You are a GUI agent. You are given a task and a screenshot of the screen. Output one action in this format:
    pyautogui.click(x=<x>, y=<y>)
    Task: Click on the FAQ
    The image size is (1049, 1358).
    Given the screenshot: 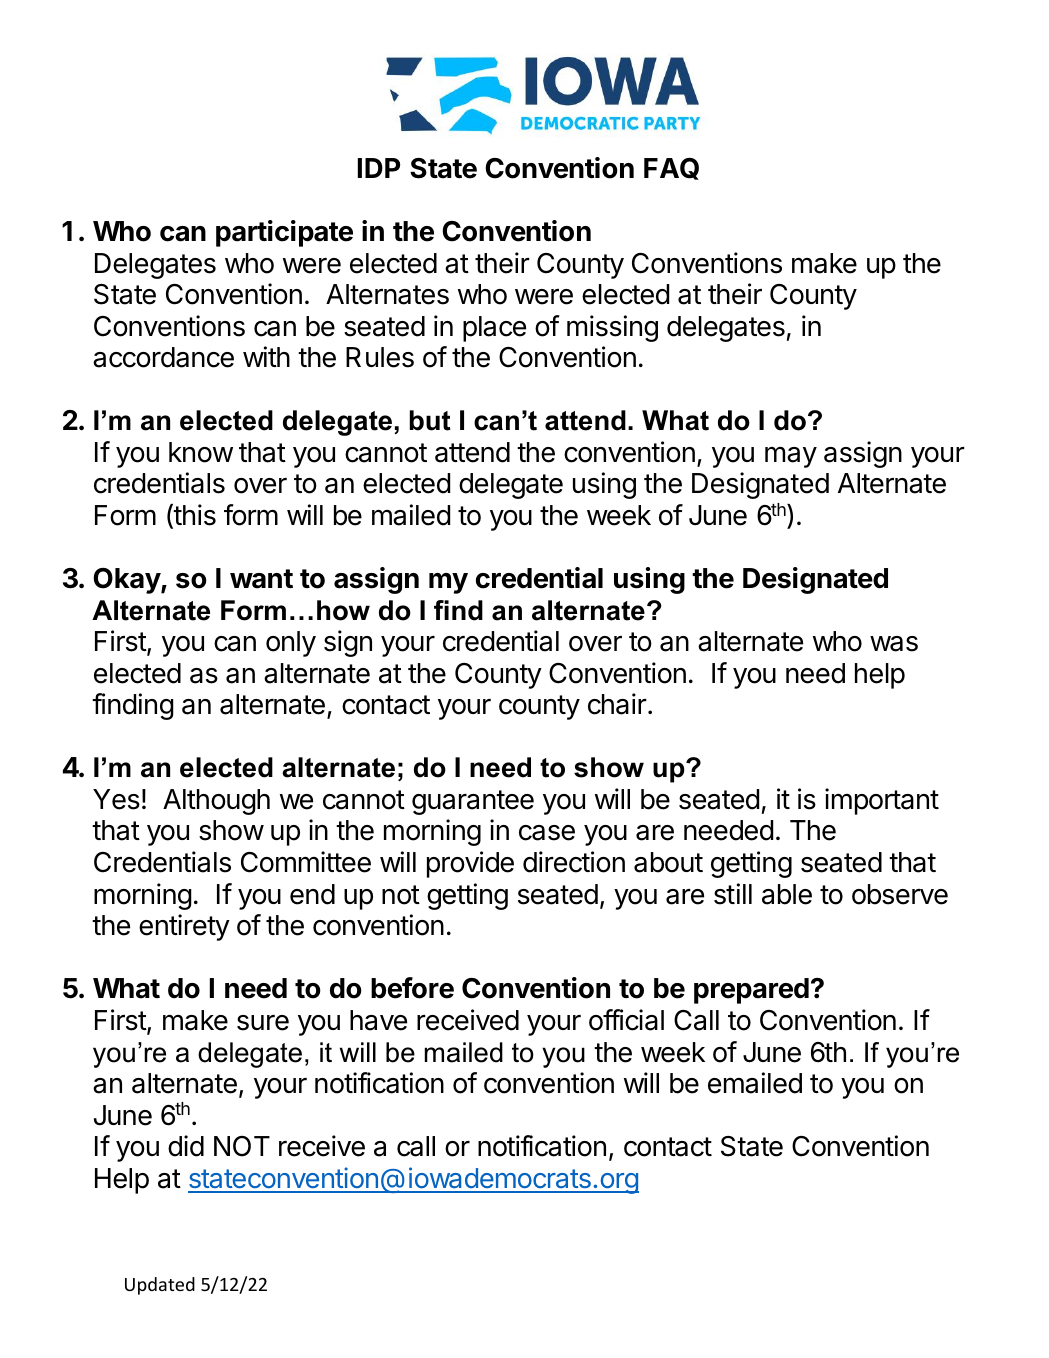 What is the action you would take?
    pyautogui.click(x=671, y=168)
